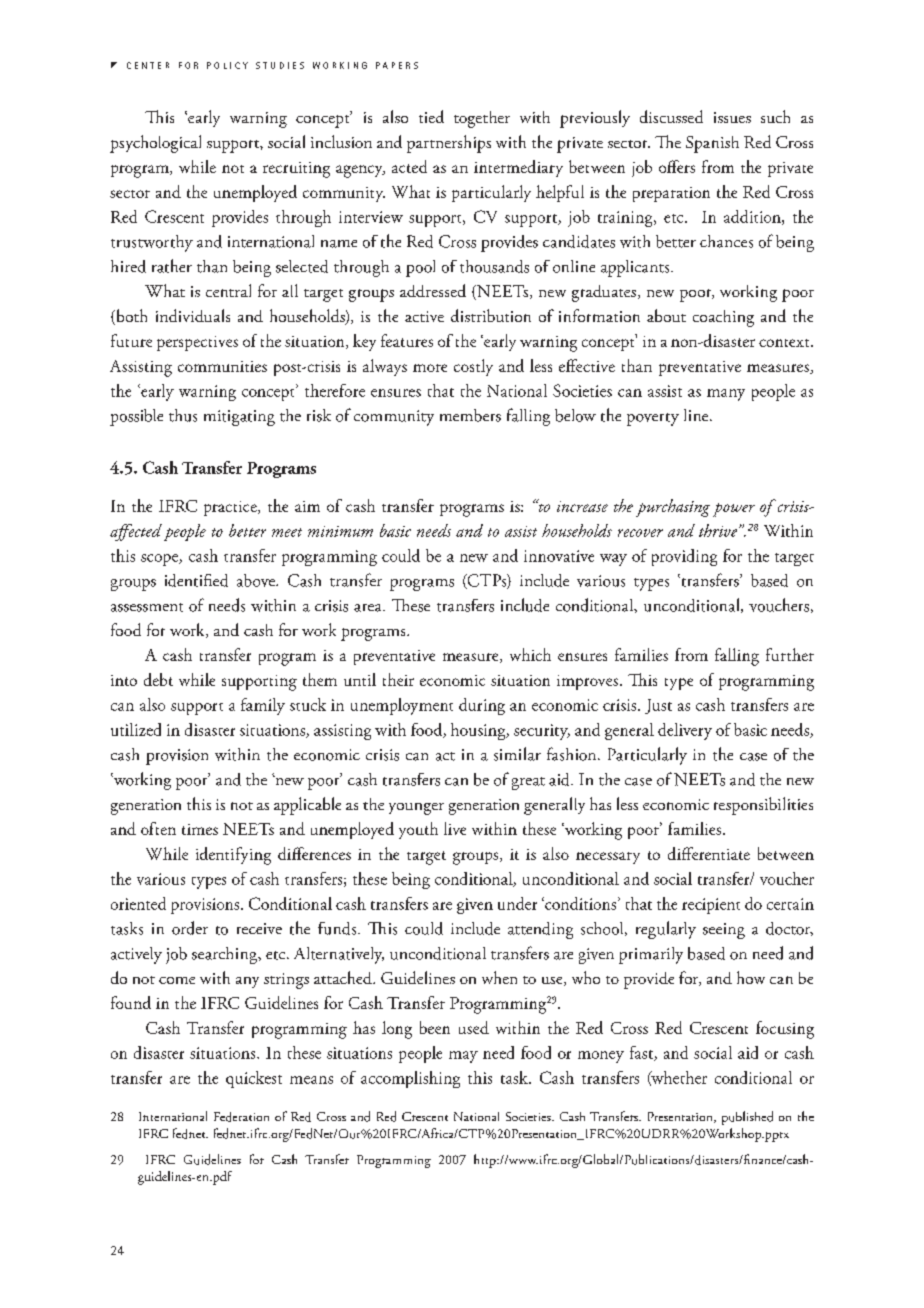 Image resolution: width=924 pixels, height=1308 pixels. Describe the element at coordinates (196, 580) in the page. I see `identified` at that location.
